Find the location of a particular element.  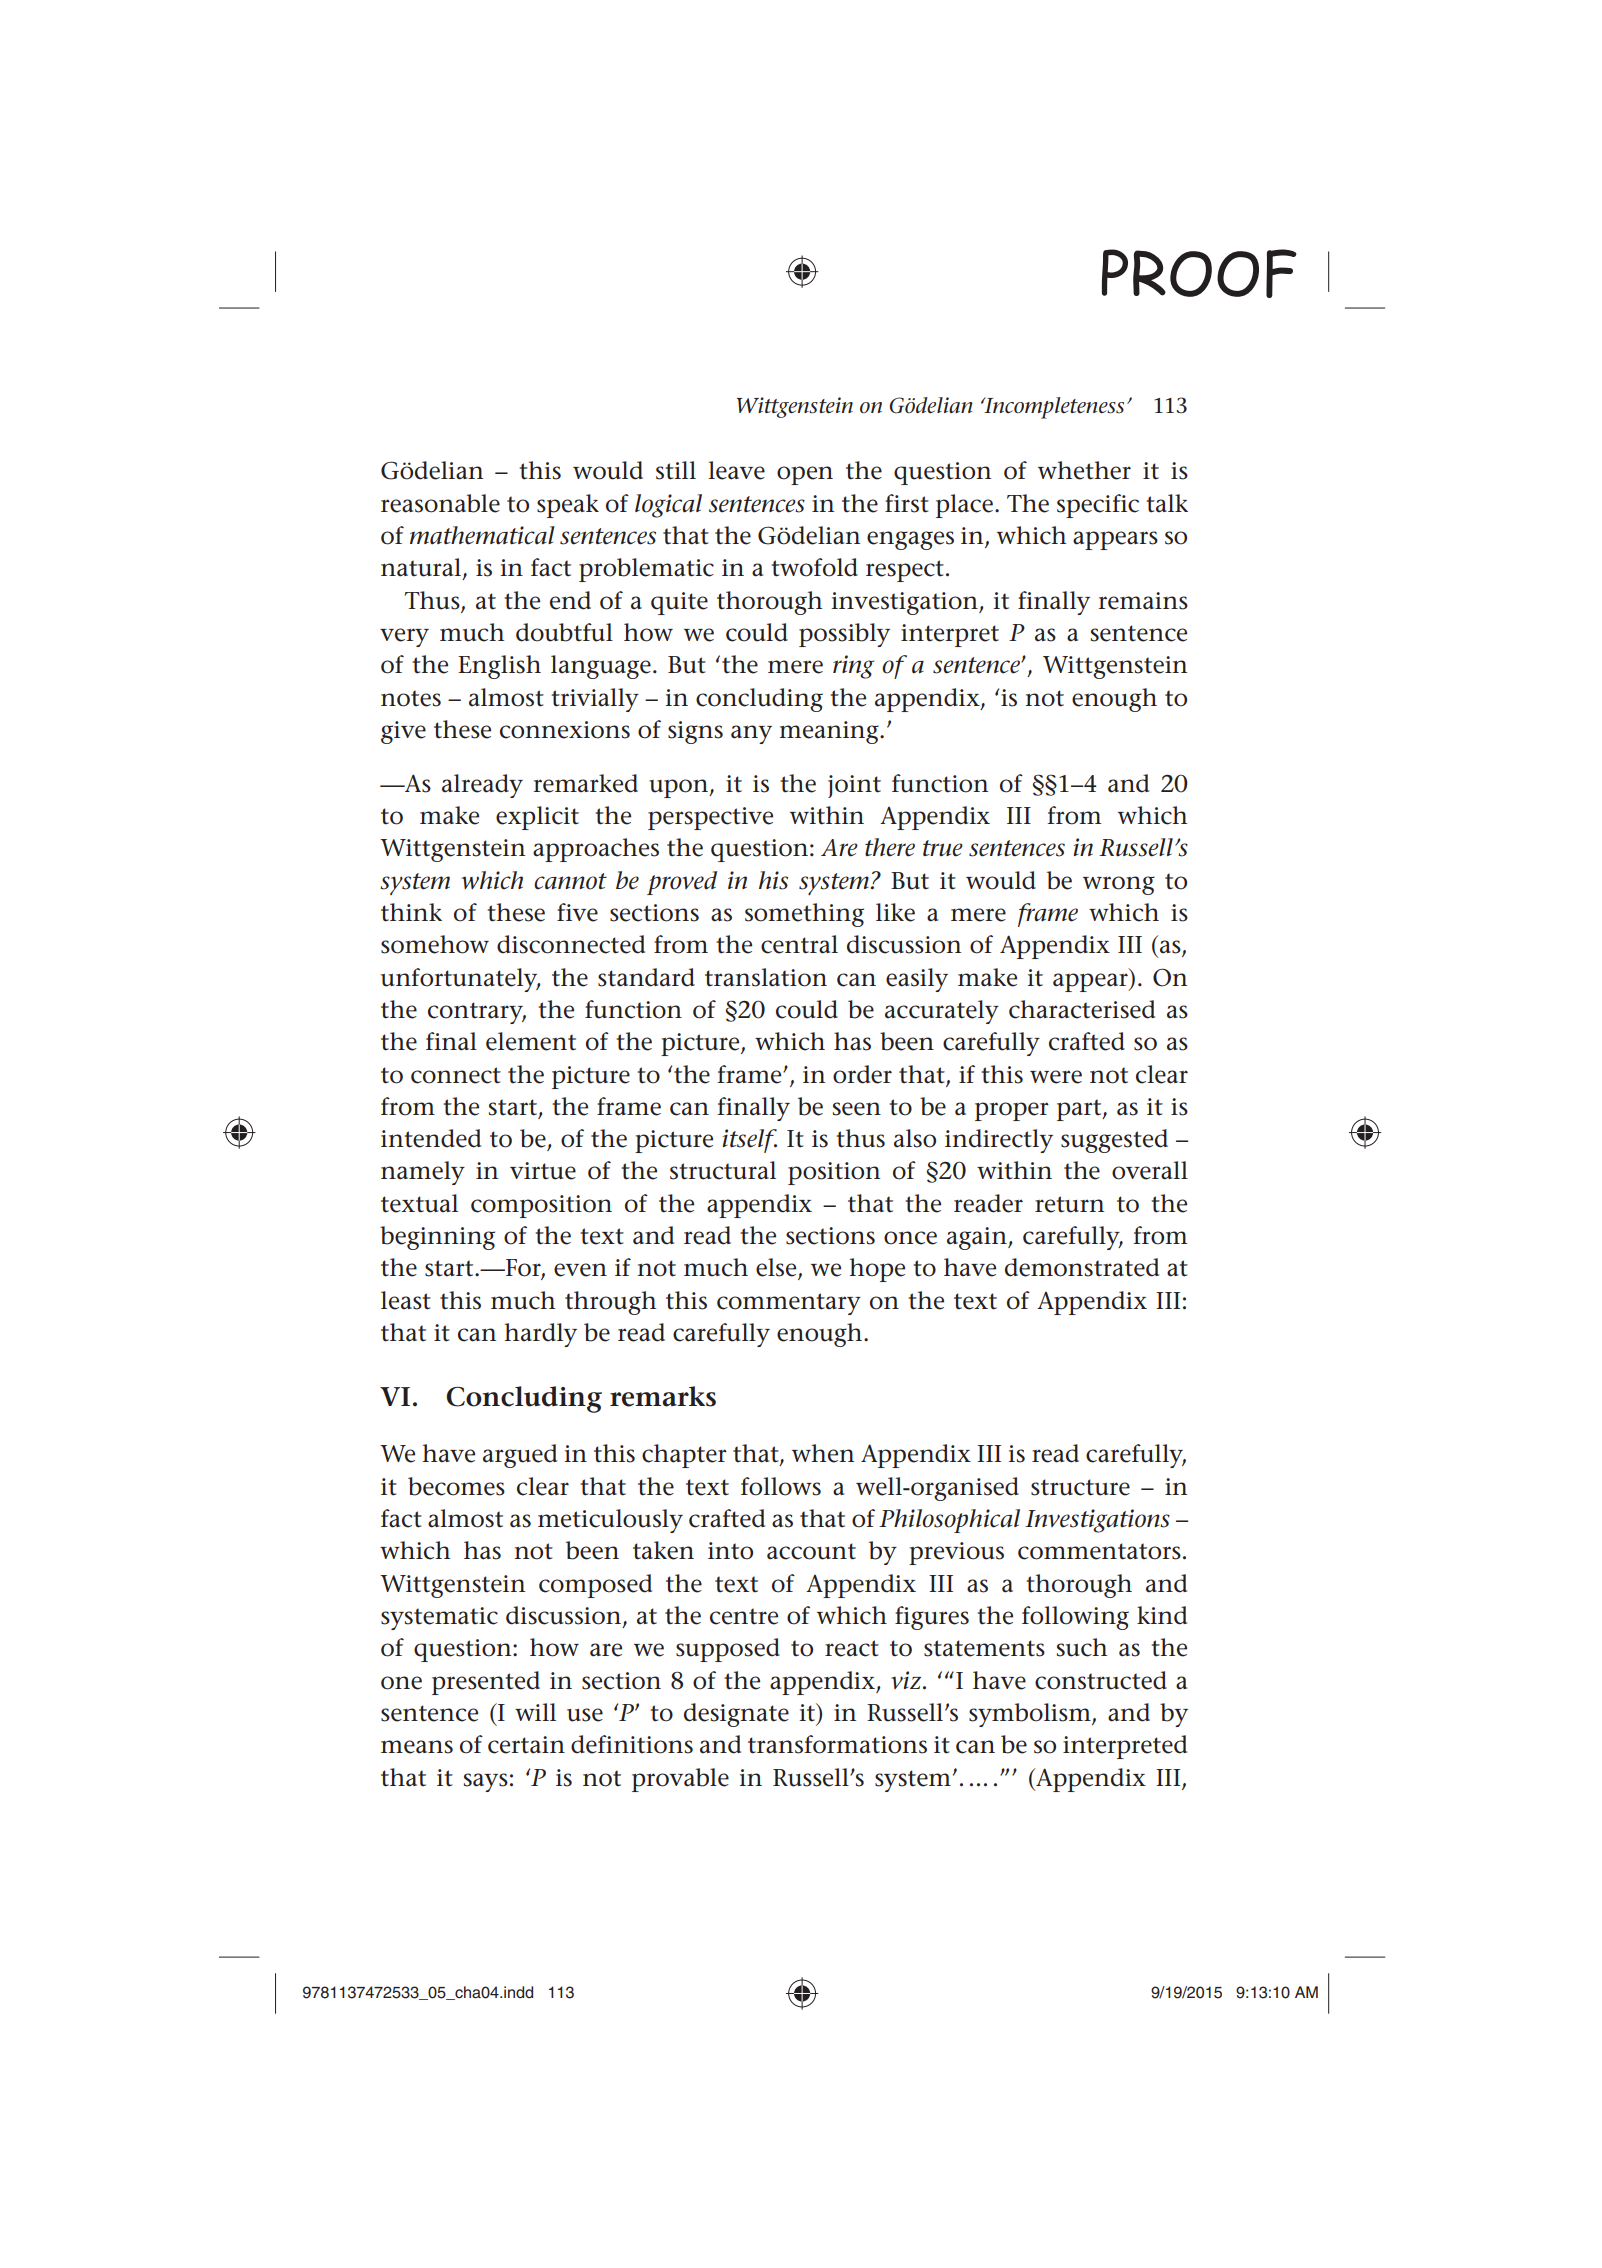

PROOF is located at coordinates (1199, 273).
